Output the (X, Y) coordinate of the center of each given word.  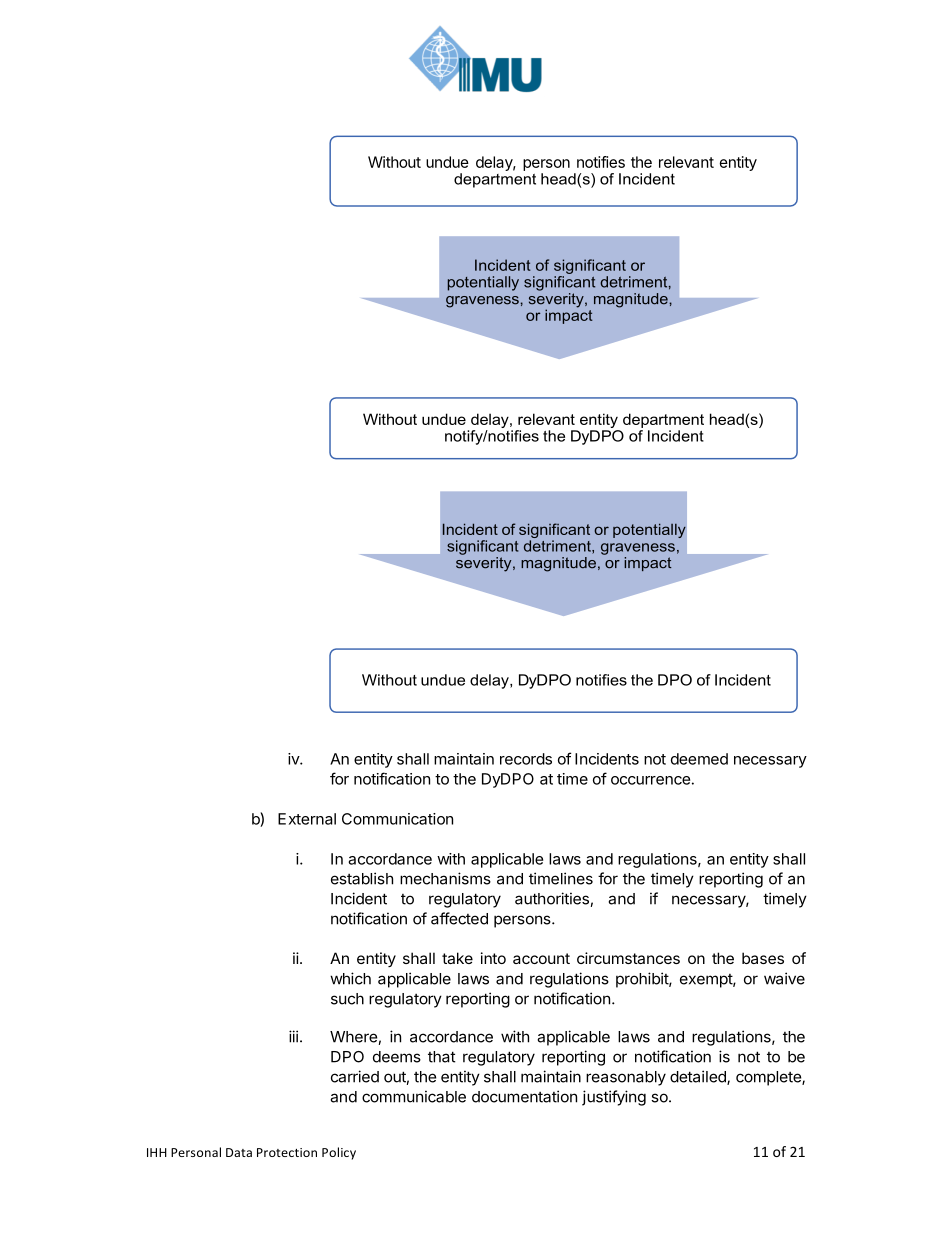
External (307, 819)
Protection (287, 1152)
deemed (699, 759)
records (526, 759)
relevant (686, 162)
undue (447, 162)
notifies (601, 162)
